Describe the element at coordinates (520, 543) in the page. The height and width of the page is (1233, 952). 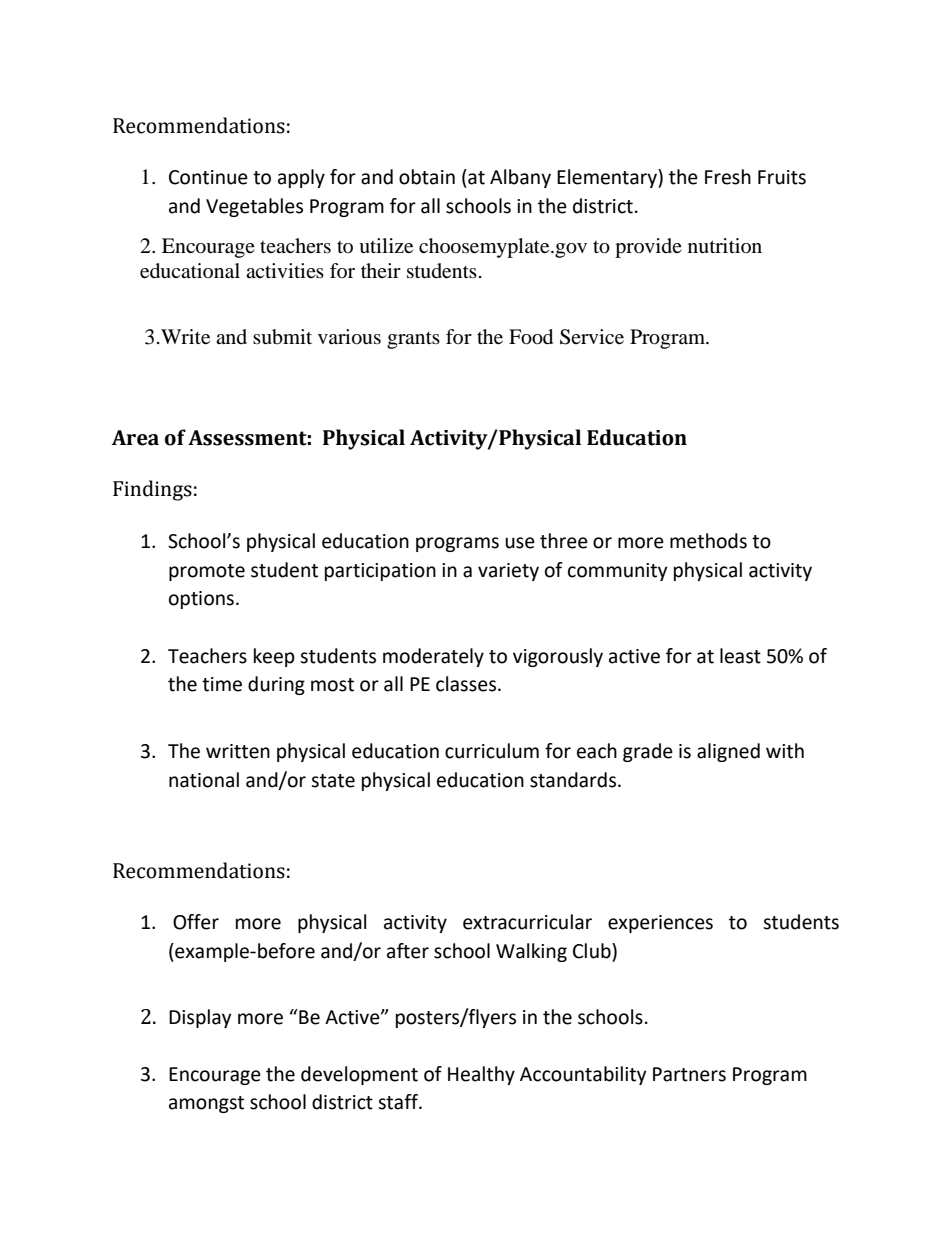
I see `use` at that location.
